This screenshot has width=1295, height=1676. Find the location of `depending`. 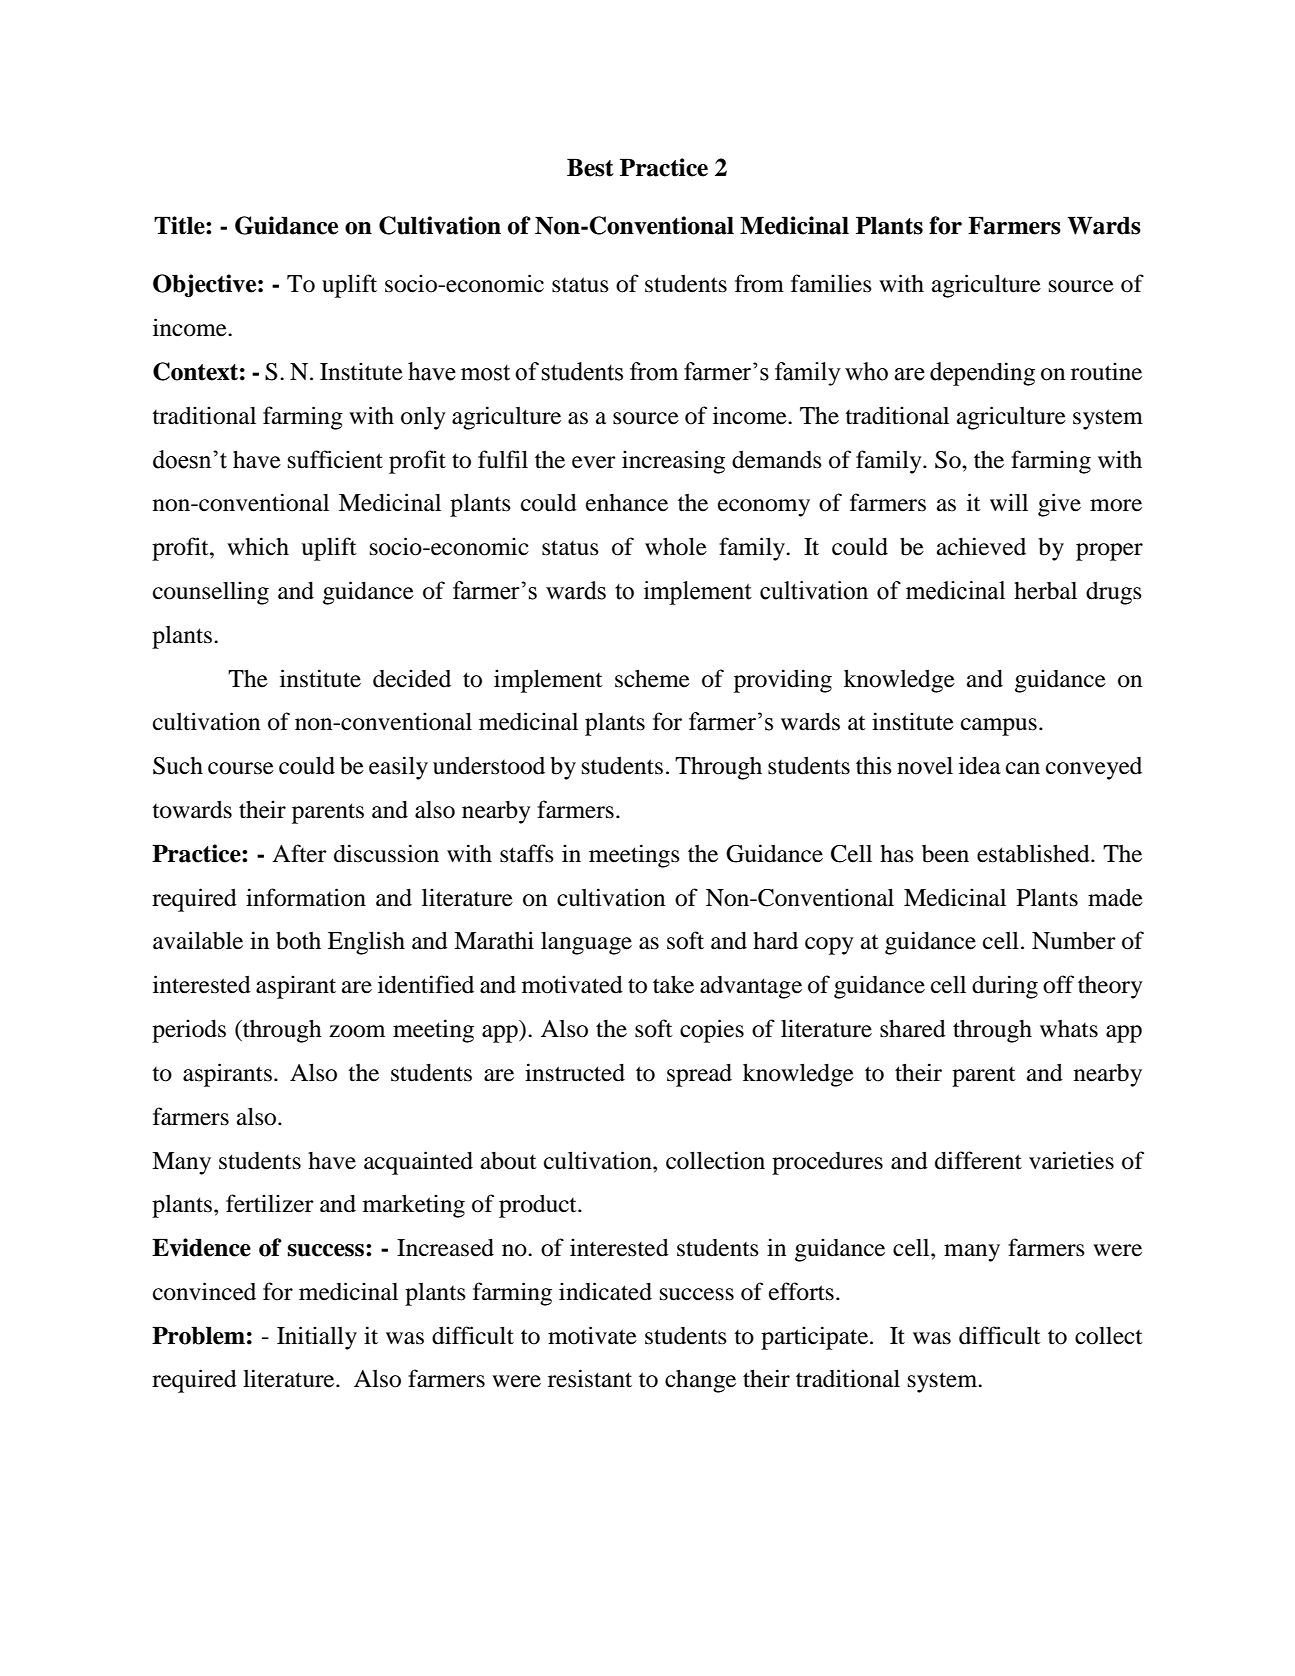

depending is located at coordinates (982, 374).
